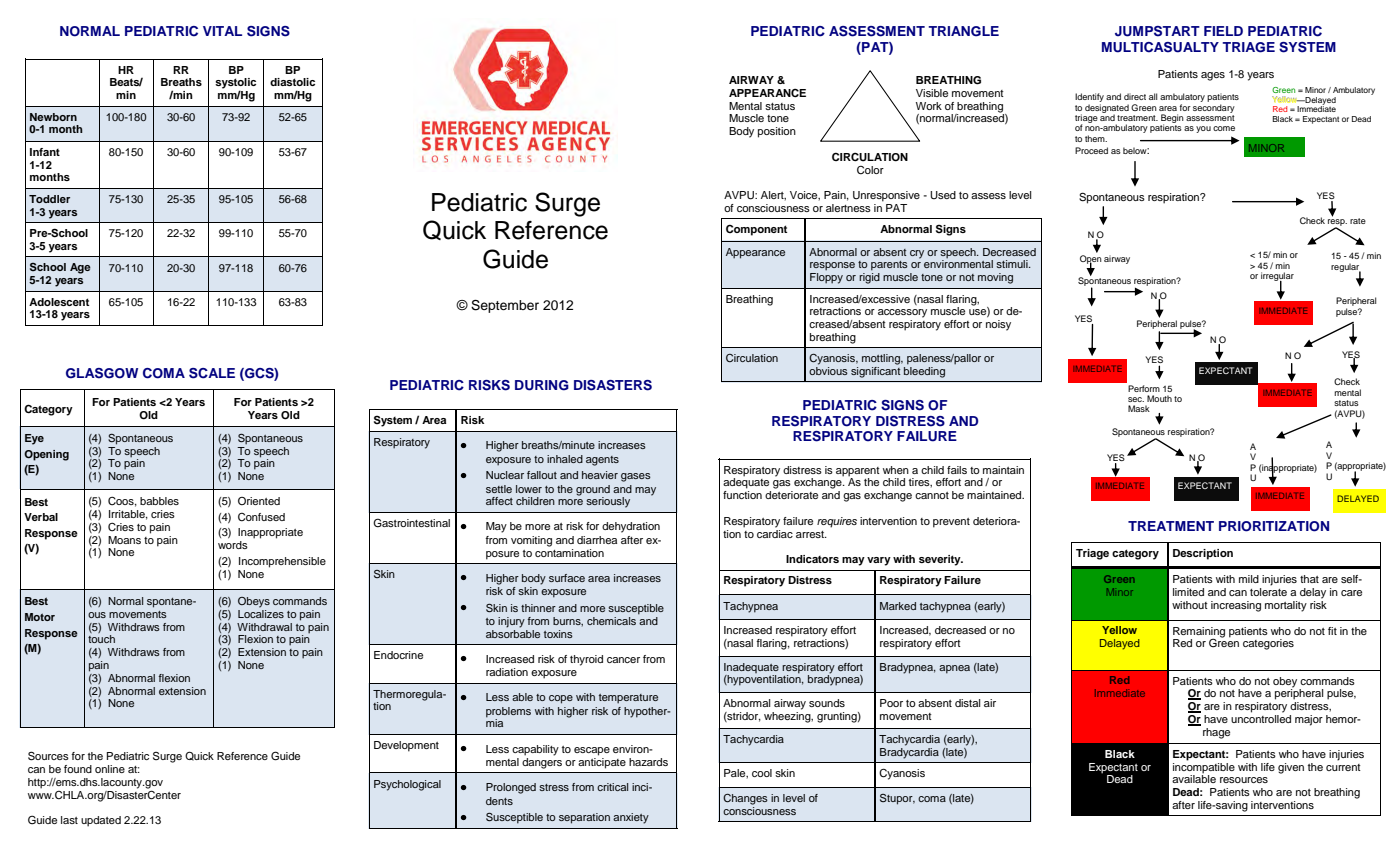 The image size is (1400, 850). Describe the element at coordinates (222, 31) in the screenshot. I see `VITAL` at that location.
